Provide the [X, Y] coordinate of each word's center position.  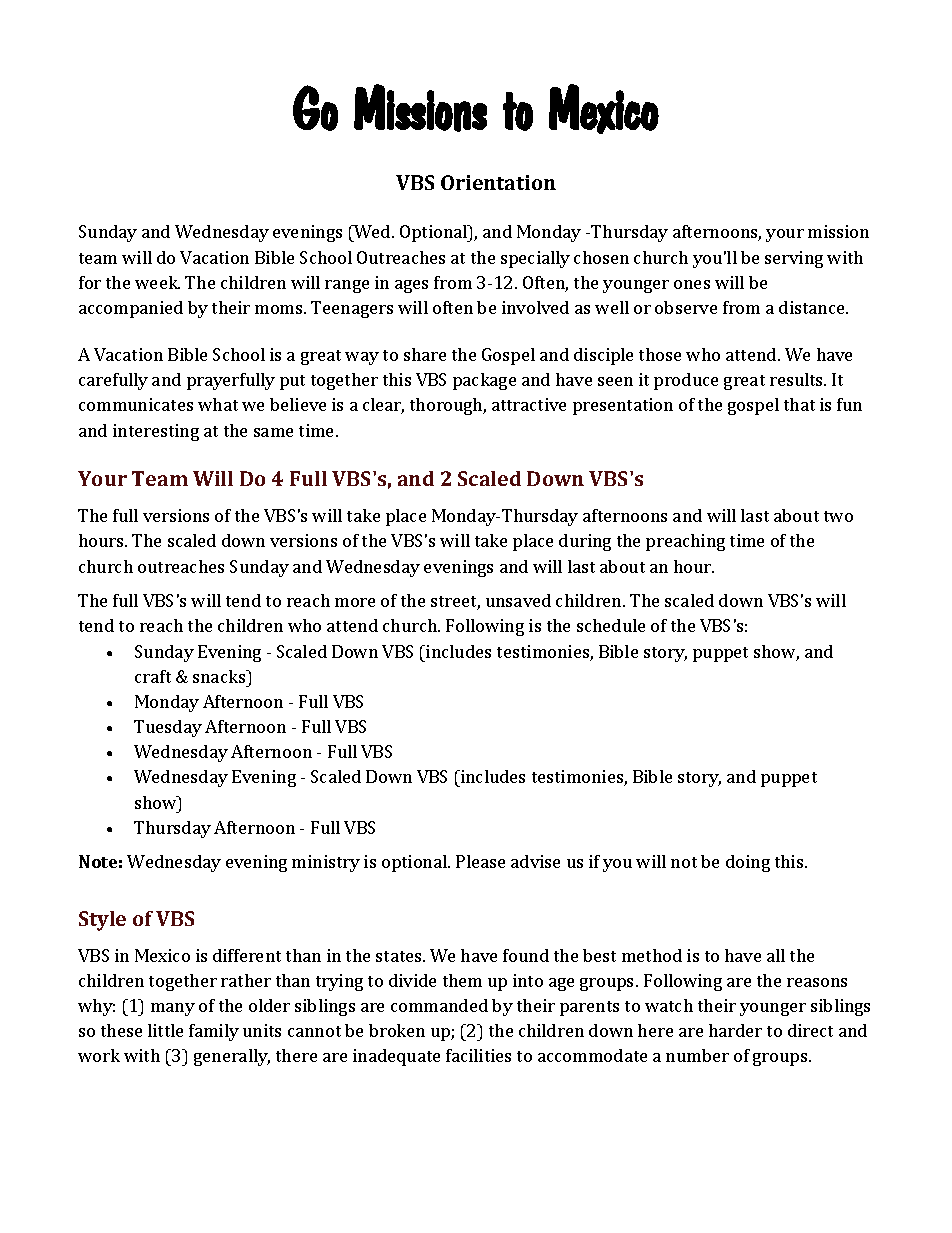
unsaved [518, 600]
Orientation [498, 182]
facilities [478, 1055]
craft [153, 676]
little [165, 1030]
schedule [611, 625]
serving [794, 259]
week [157, 282]
